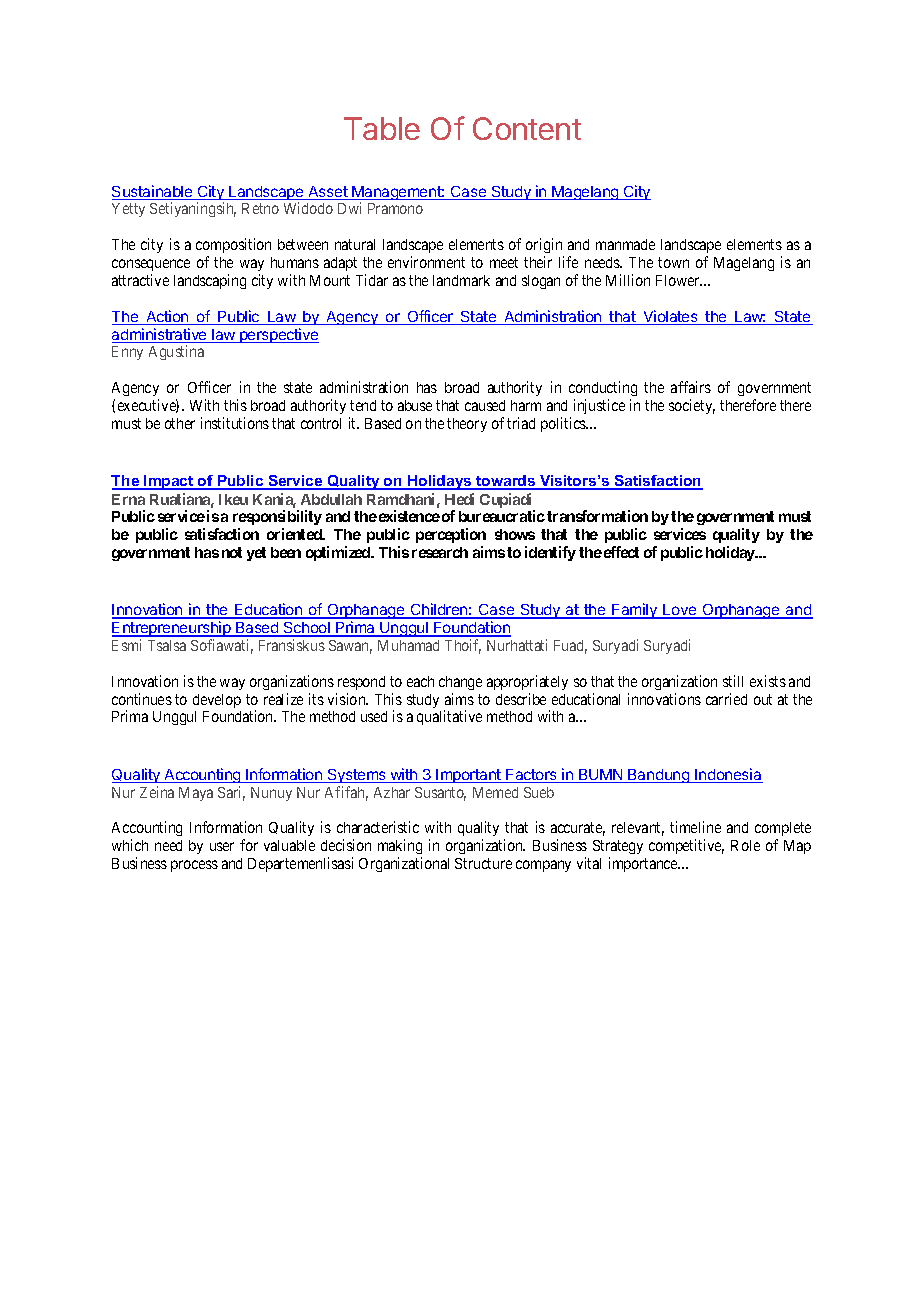  Describe the element at coordinates (440, 552) in the screenshot. I see `research` at that location.
